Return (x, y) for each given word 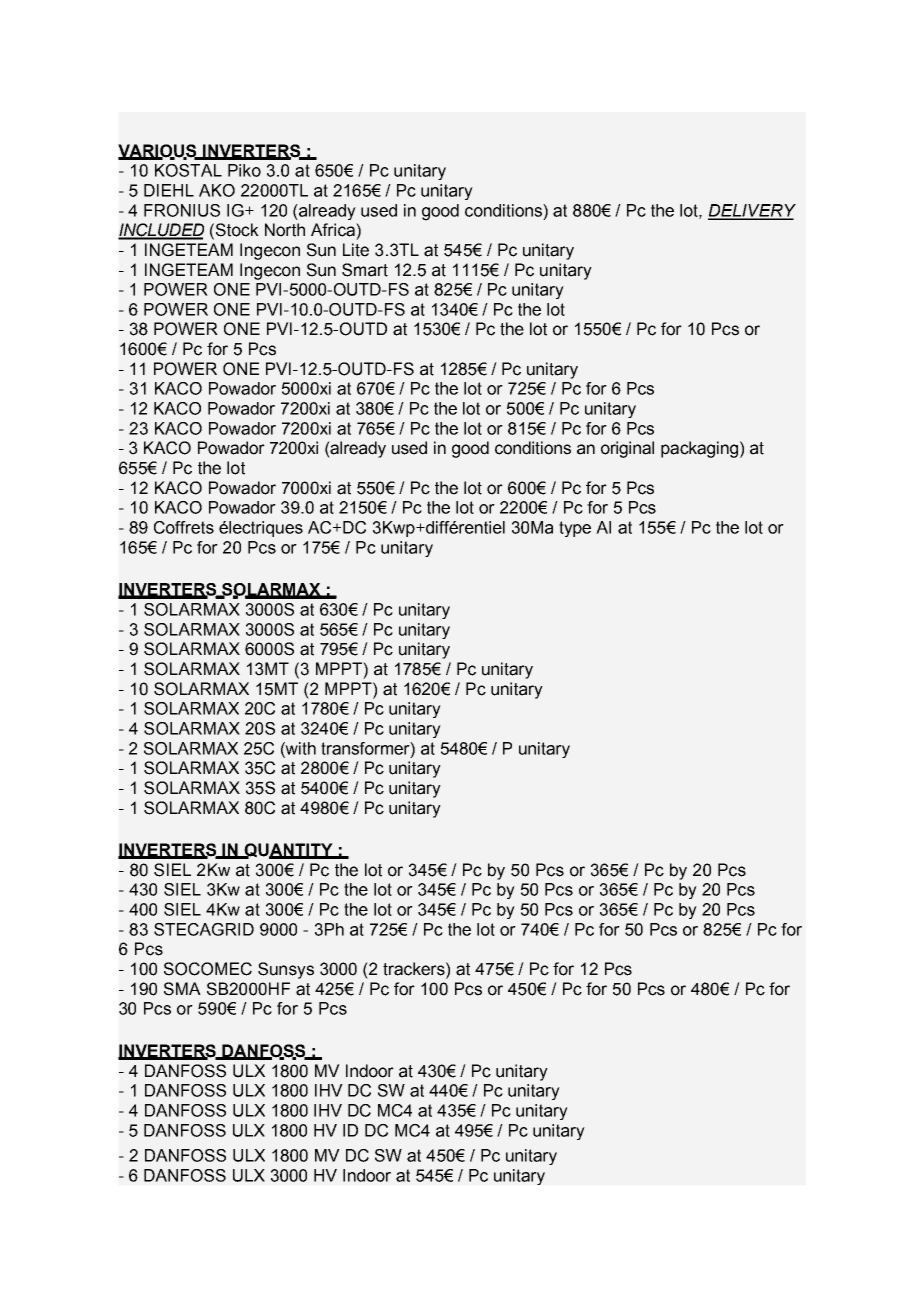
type (575, 529)
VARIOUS (158, 151)
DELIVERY (752, 211)
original (627, 449)
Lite (356, 250)
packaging (699, 449)
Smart (365, 270)
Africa (334, 230)
